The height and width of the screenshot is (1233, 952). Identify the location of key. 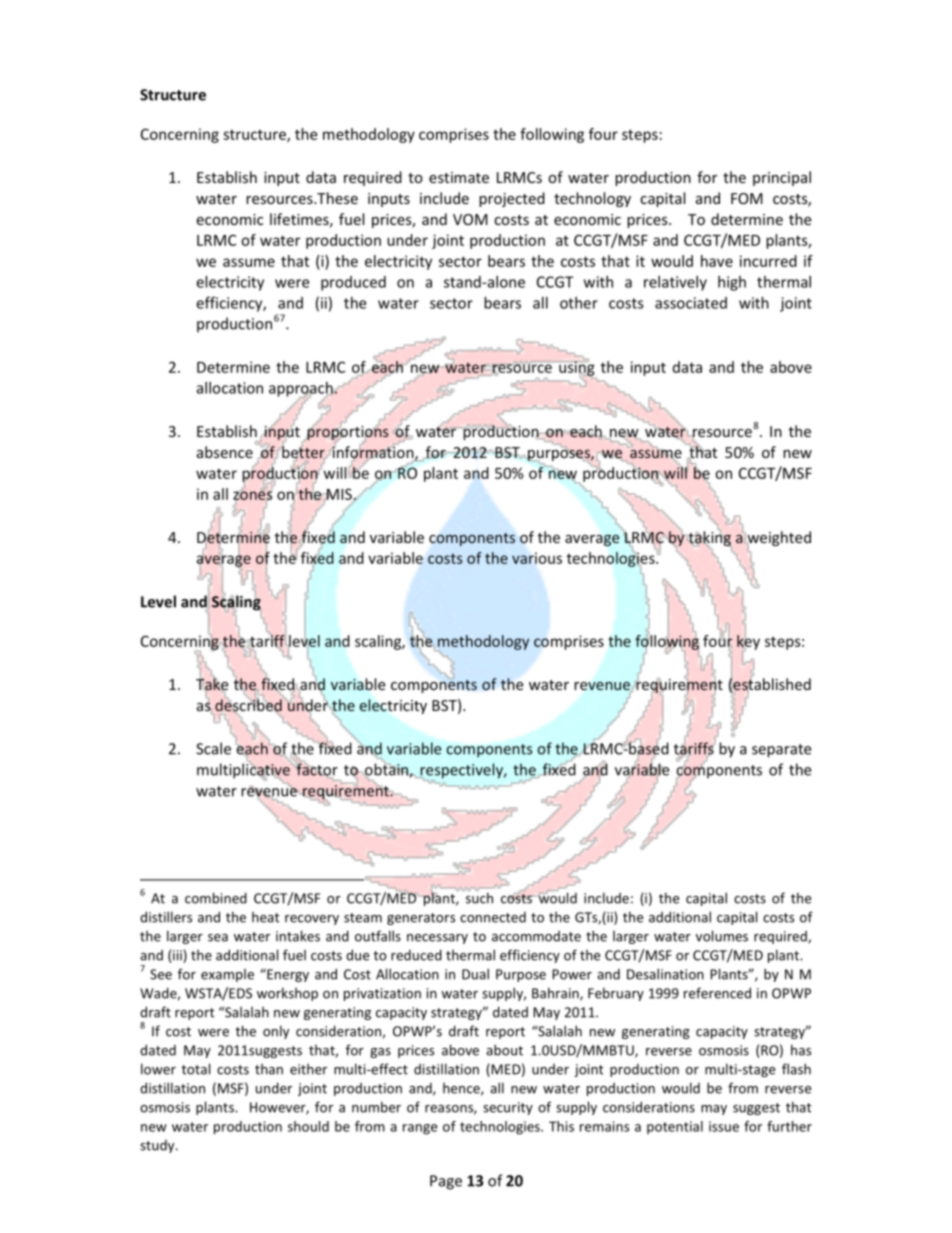
(748, 642).
